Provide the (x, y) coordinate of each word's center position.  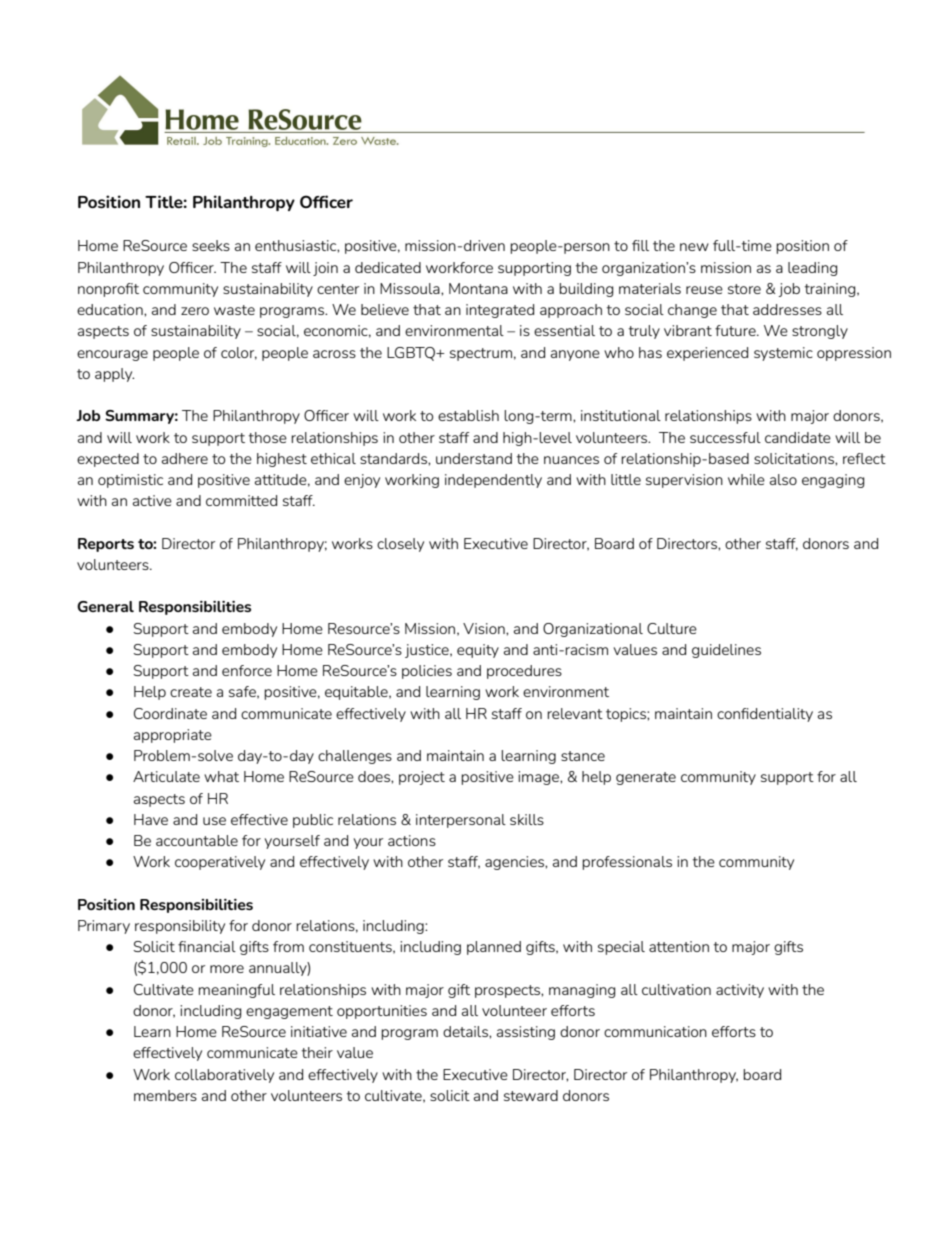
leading (813, 269)
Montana (478, 288)
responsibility (180, 927)
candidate (798, 437)
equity (478, 651)
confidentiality (765, 715)
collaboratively (224, 1076)
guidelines (726, 651)
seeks (211, 245)
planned (494, 948)
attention (679, 946)
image (539, 778)
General (105, 606)
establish (468, 415)
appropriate (173, 736)
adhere (185, 458)
